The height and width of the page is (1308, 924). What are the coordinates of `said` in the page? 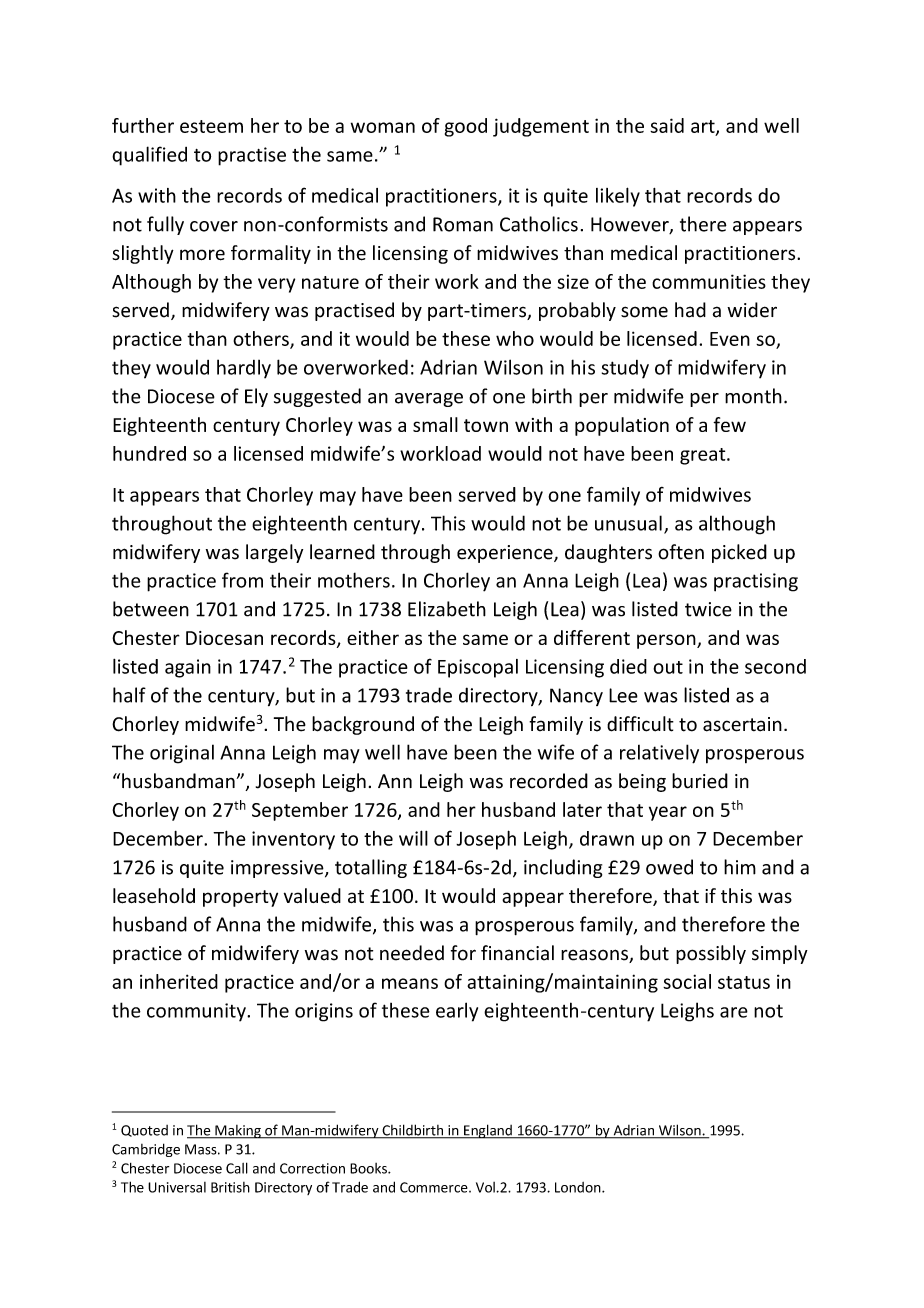 It's located at (667, 125).
